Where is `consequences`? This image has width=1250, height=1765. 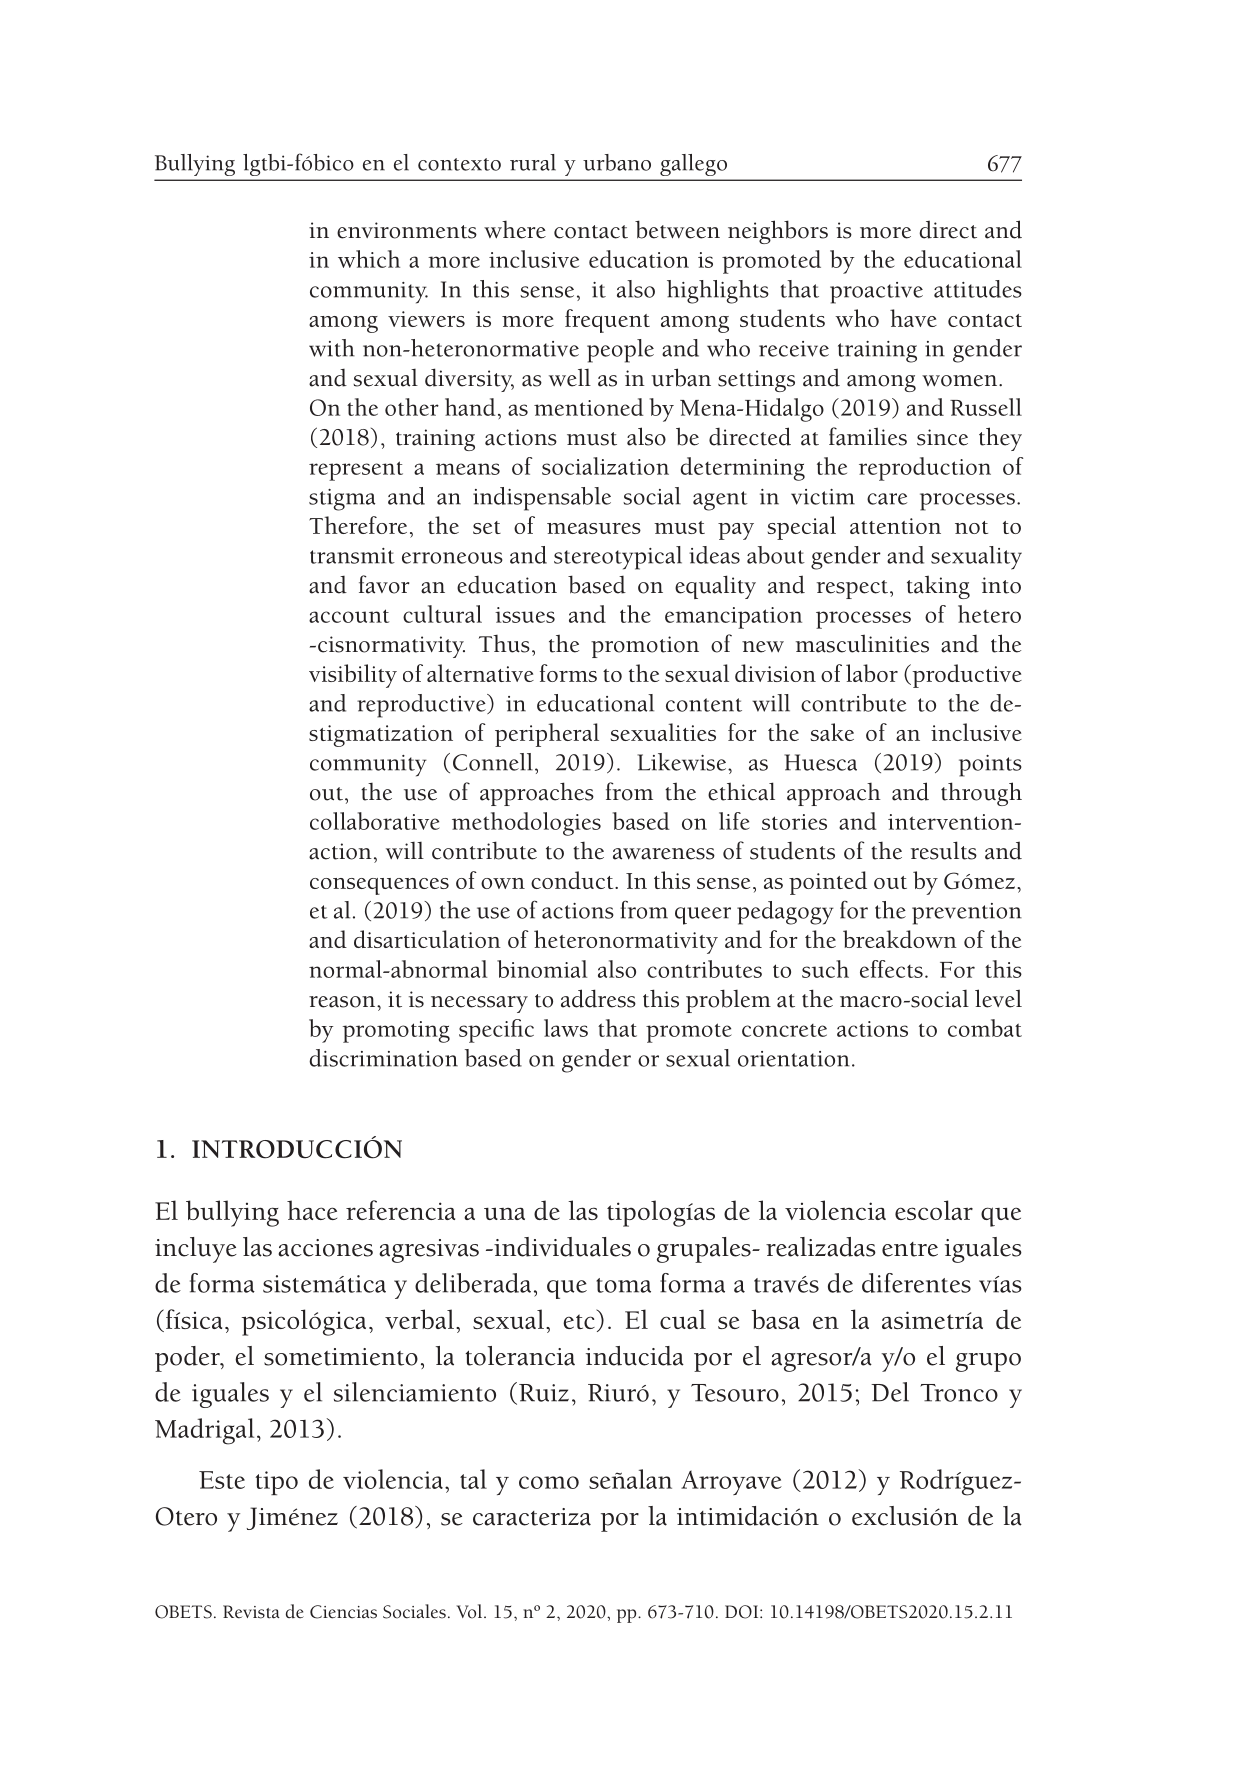
consequences is located at coordinates (379, 886).
